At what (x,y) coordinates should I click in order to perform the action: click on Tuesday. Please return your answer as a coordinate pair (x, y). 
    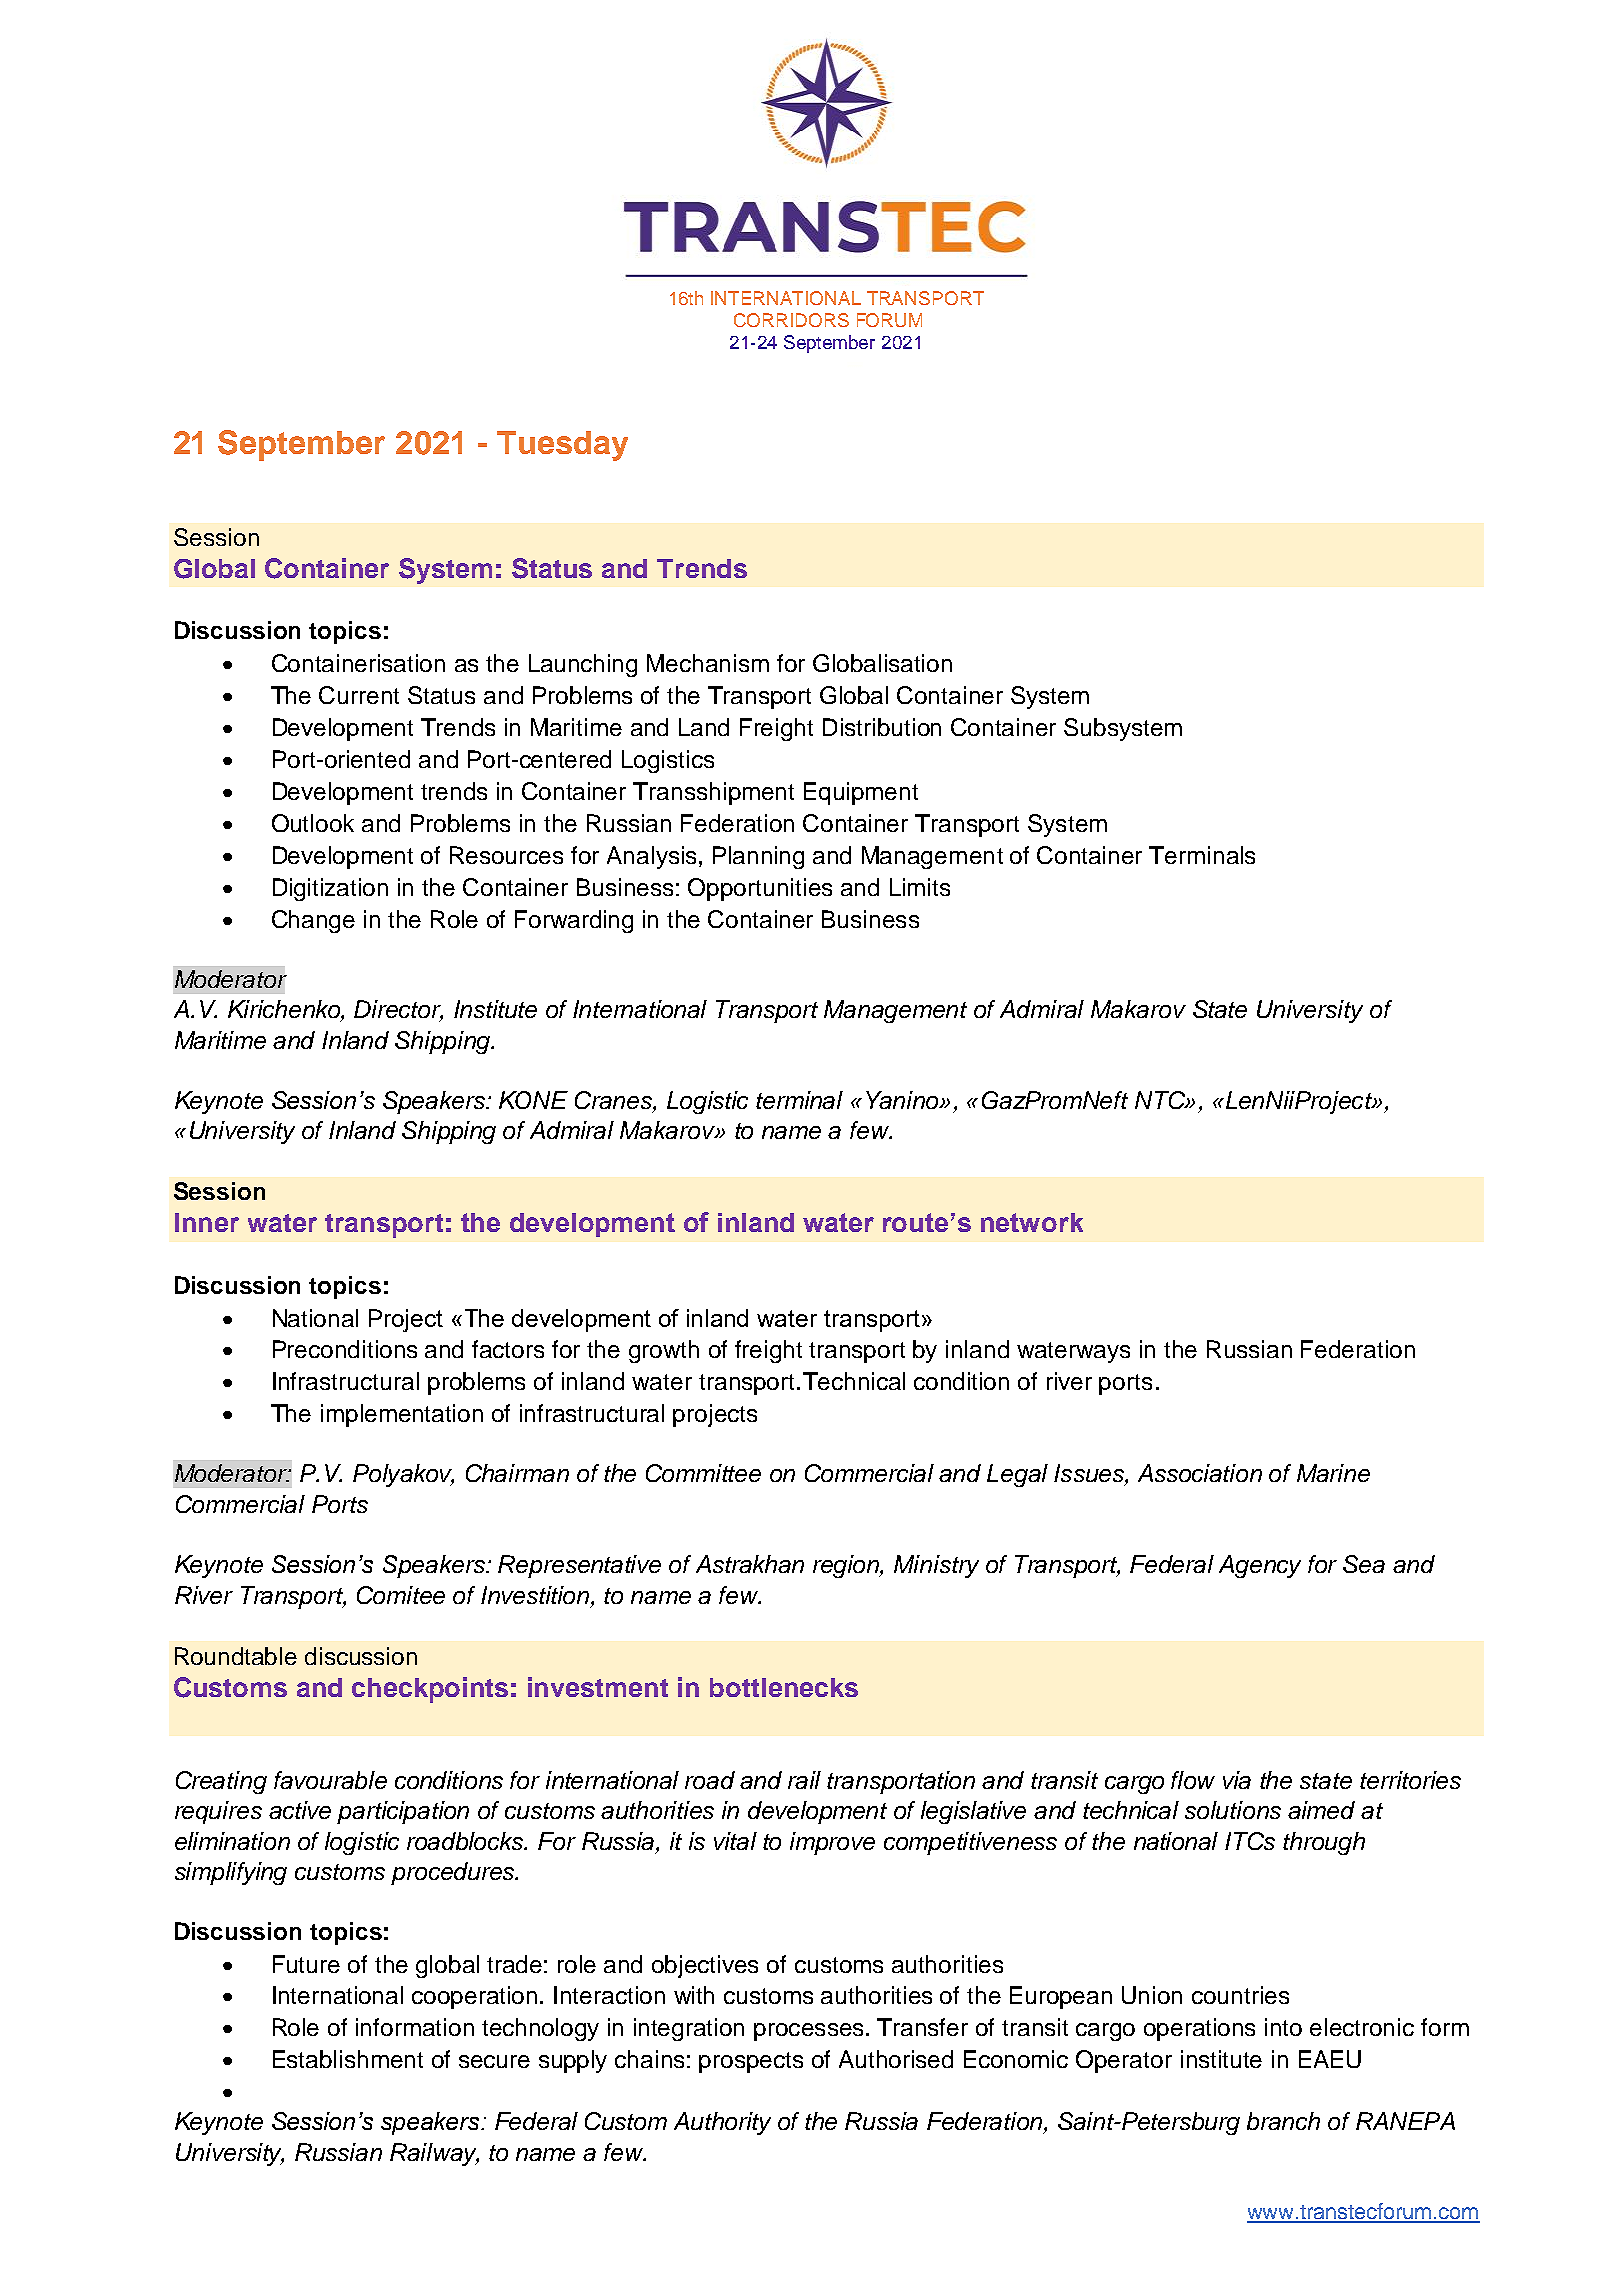
    Looking at the image, I should click on (562, 446).
